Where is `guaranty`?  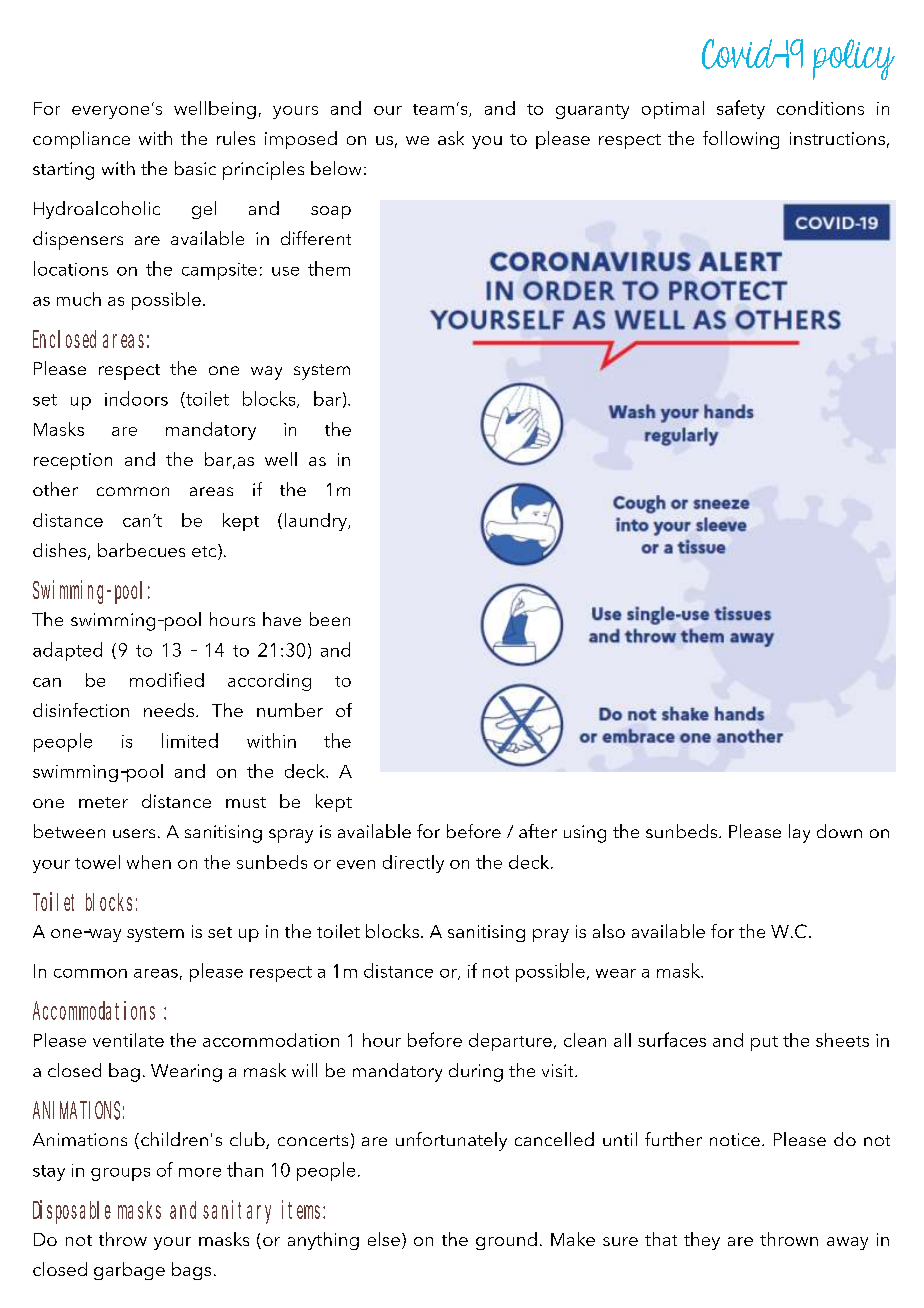 guaranty is located at coordinates (592, 111).
